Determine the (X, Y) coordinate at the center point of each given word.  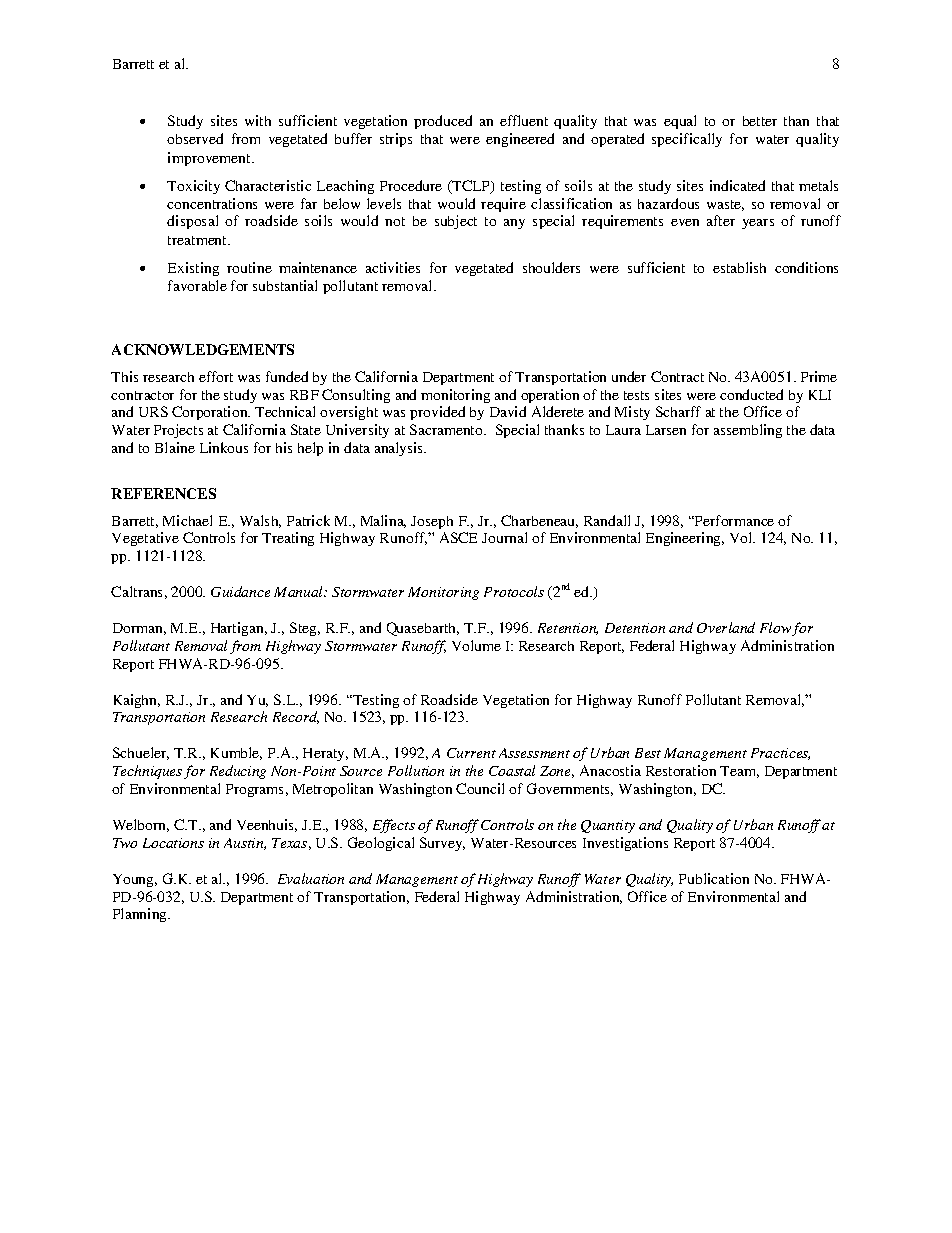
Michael (187, 520)
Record (296, 717)
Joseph (432, 522)
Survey (442, 844)
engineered (520, 140)
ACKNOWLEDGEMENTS (203, 349)
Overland (726, 627)
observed (195, 138)
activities (393, 267)
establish (739, 267)
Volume (476, 645)
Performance (733, 520)
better (760, 121)
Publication (714, 878)
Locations (173, 843)
